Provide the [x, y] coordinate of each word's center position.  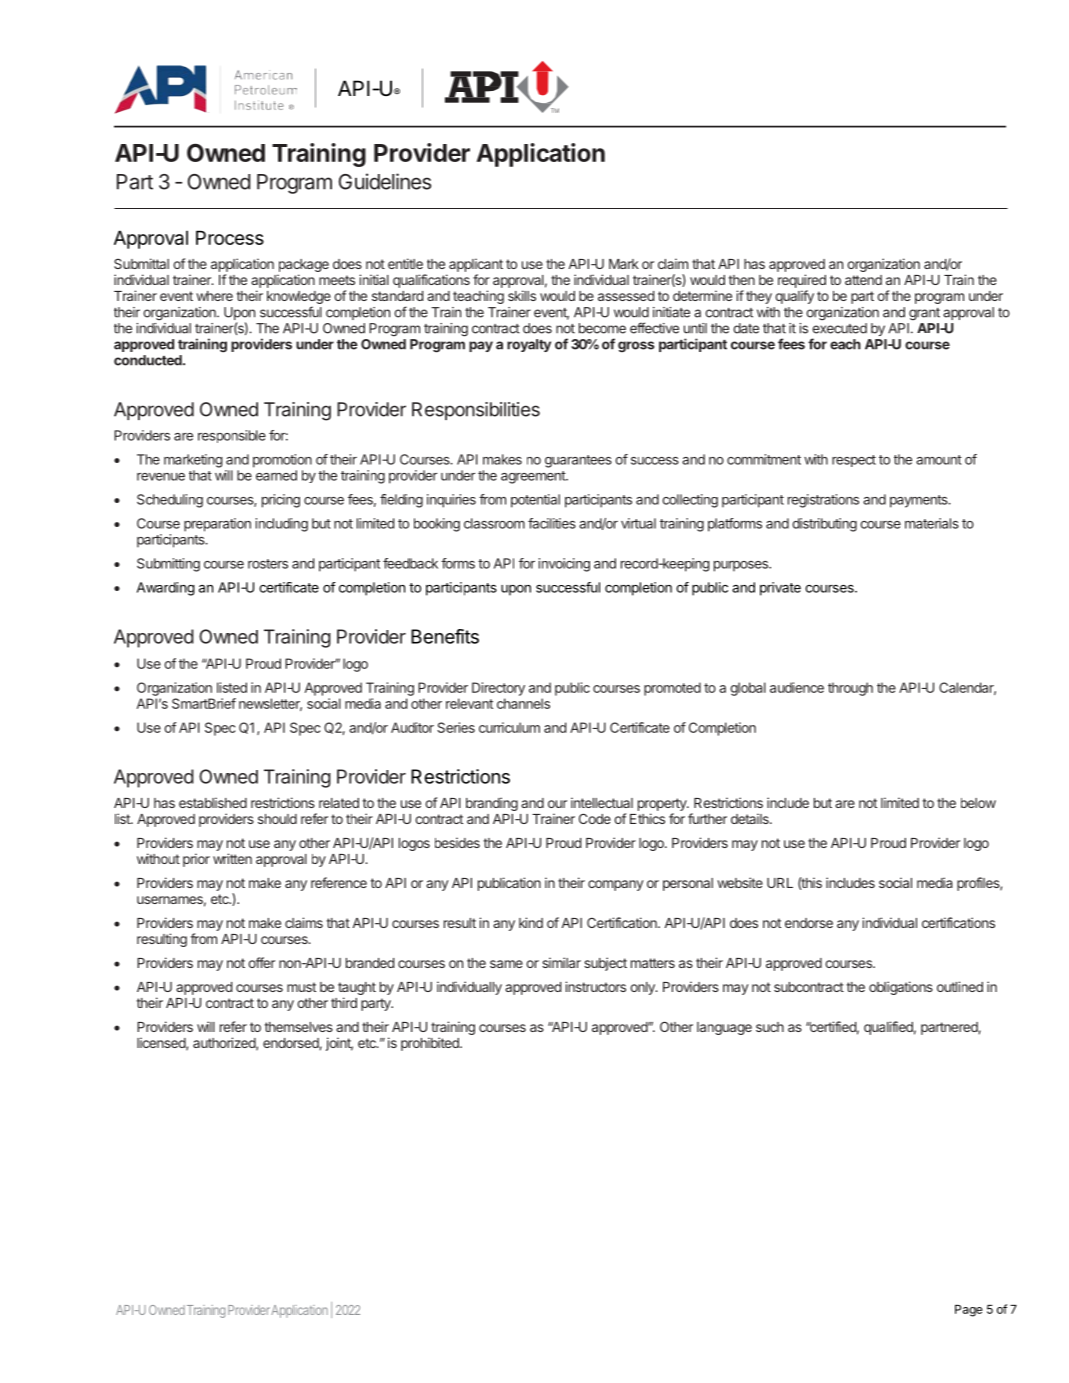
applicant [476, 265]
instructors [595, 986]
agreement [534, 477]
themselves [298, 1027]
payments [920, 501]
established [213, 802]
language [724, 1028]
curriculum [509, 727]
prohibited [431, 1044]
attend [863, 280]
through [850, 689]
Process [230, 237]
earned [276, 475]
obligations [901, 988]
